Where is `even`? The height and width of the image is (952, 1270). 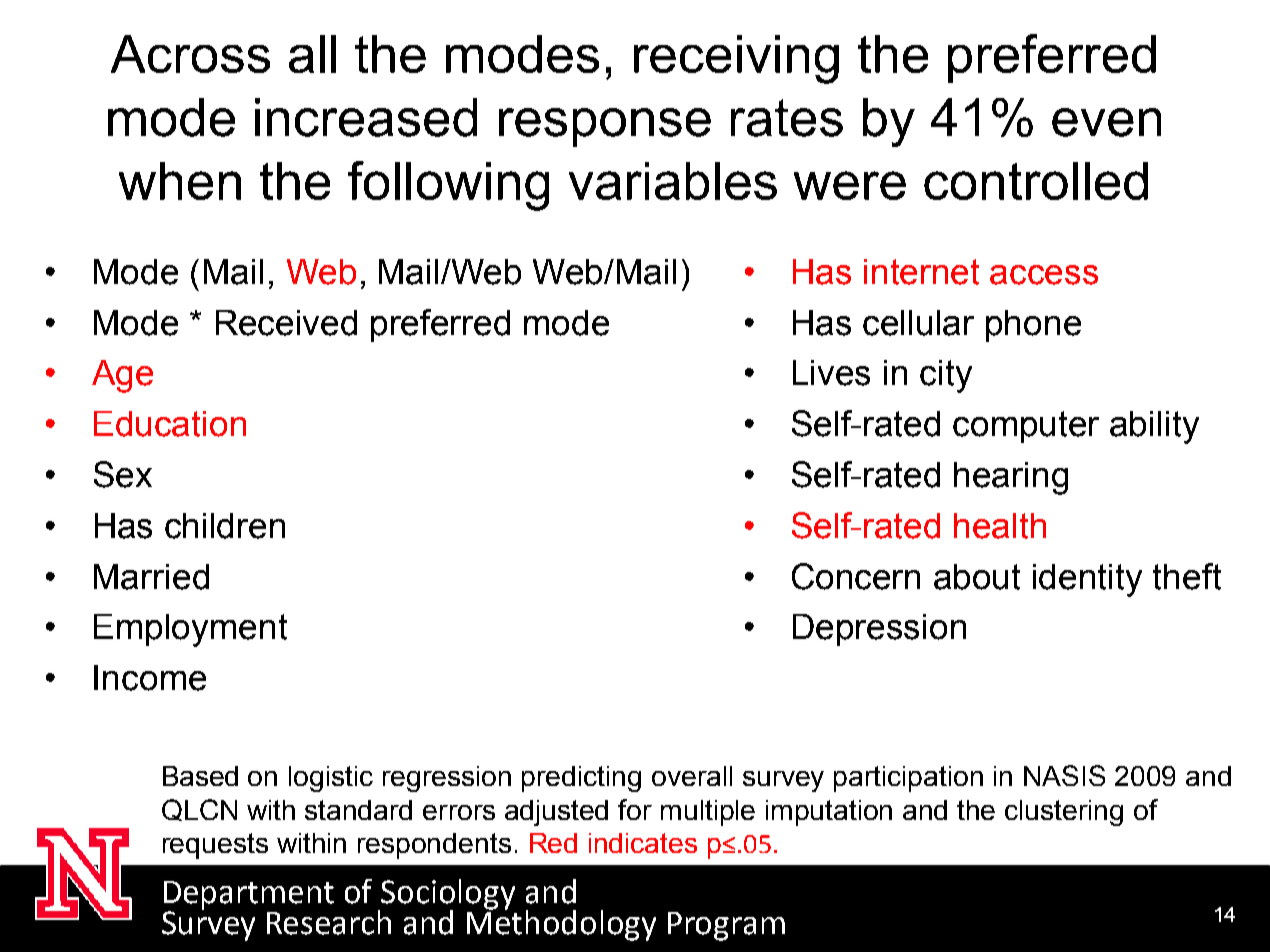 even is located at coordinates (1106, 122).
